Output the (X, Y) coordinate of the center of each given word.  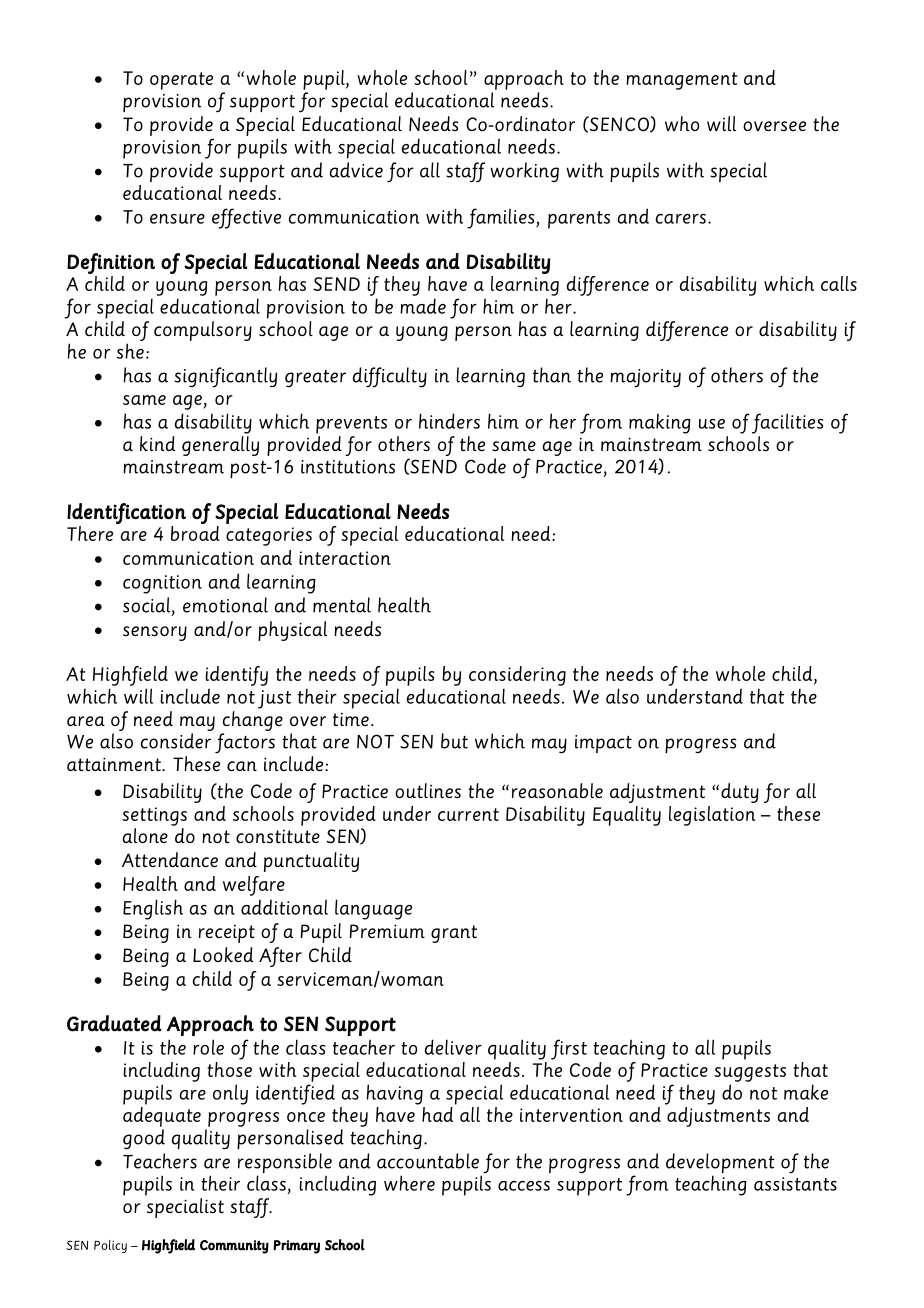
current (468, 814)
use (712, 424)
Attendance (170, 859)
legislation (712, 816)
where (409, 1183)
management (682, 81)
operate (181, 81)
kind (157, 443)
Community (234, 1247)
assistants (795, 1184)
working (524, 172)
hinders (449, 421)
